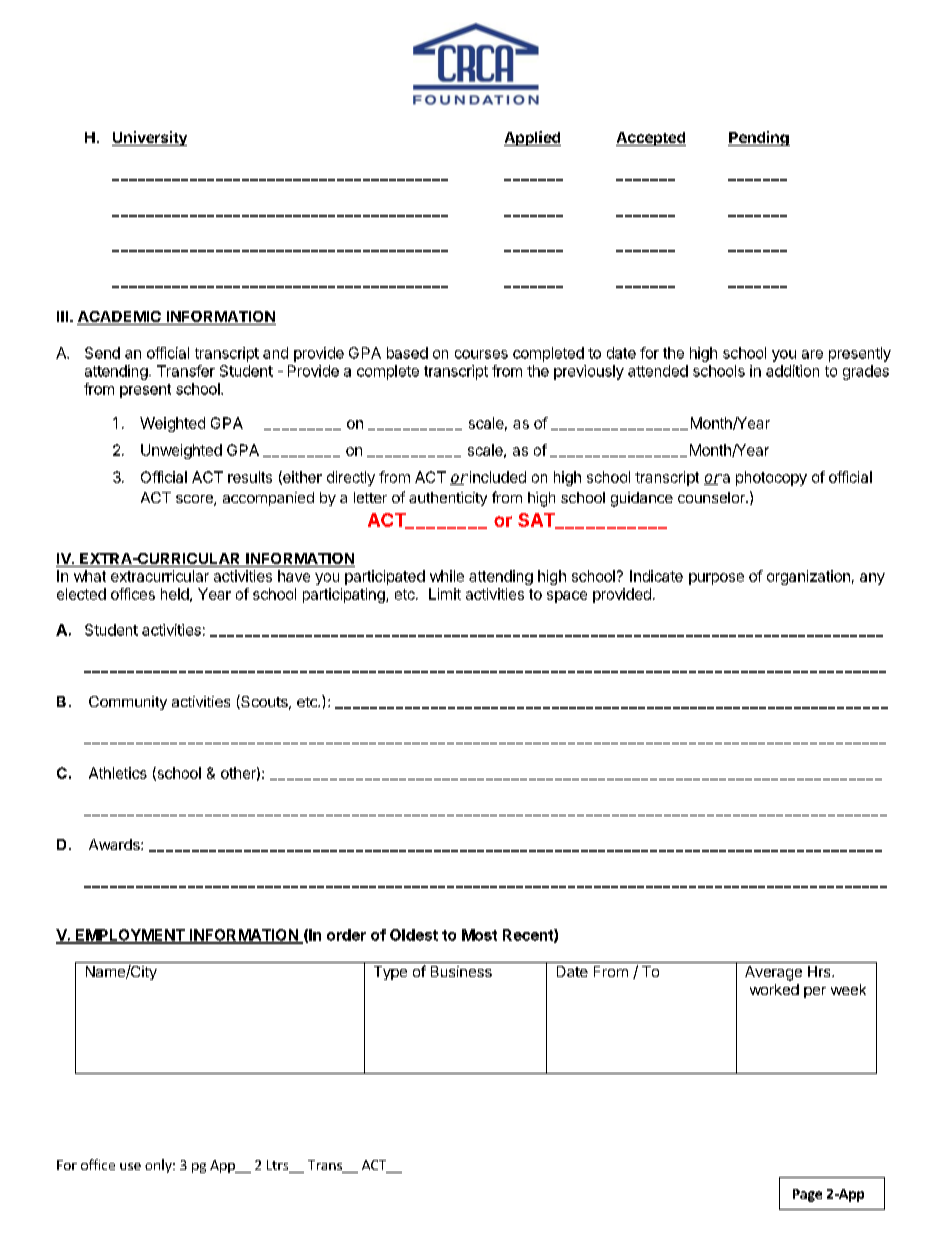 The height and width of the image is (1233, 952). I want to click on photocopy, so click(771, 478).
